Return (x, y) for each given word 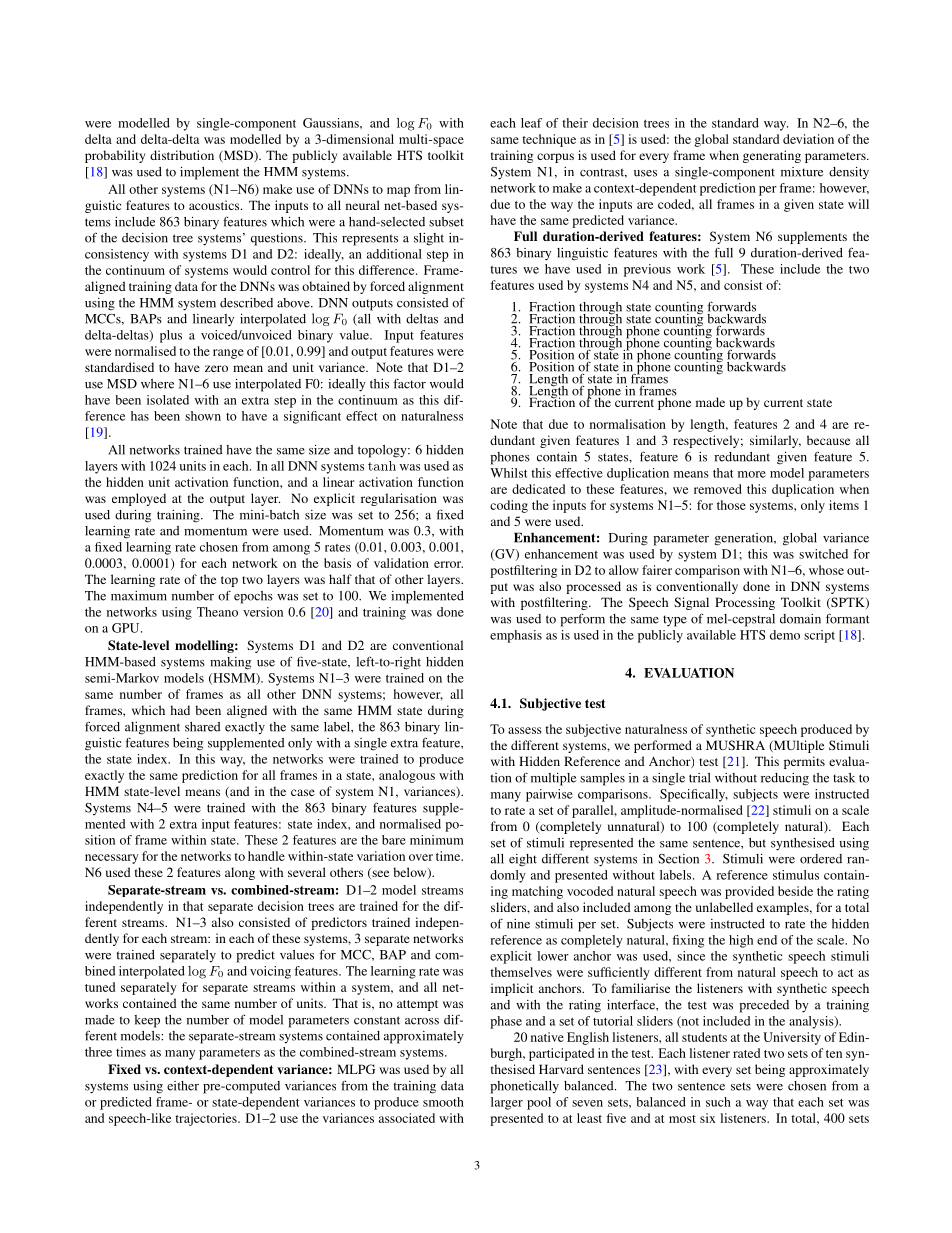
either (183, 1086)
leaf (531, 123)
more (752, 474)
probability (115, 156)
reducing (785, 779)
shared (203, 727)
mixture (802, 172)
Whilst (508, 473)
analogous (407, 776)
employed (139, 499)
